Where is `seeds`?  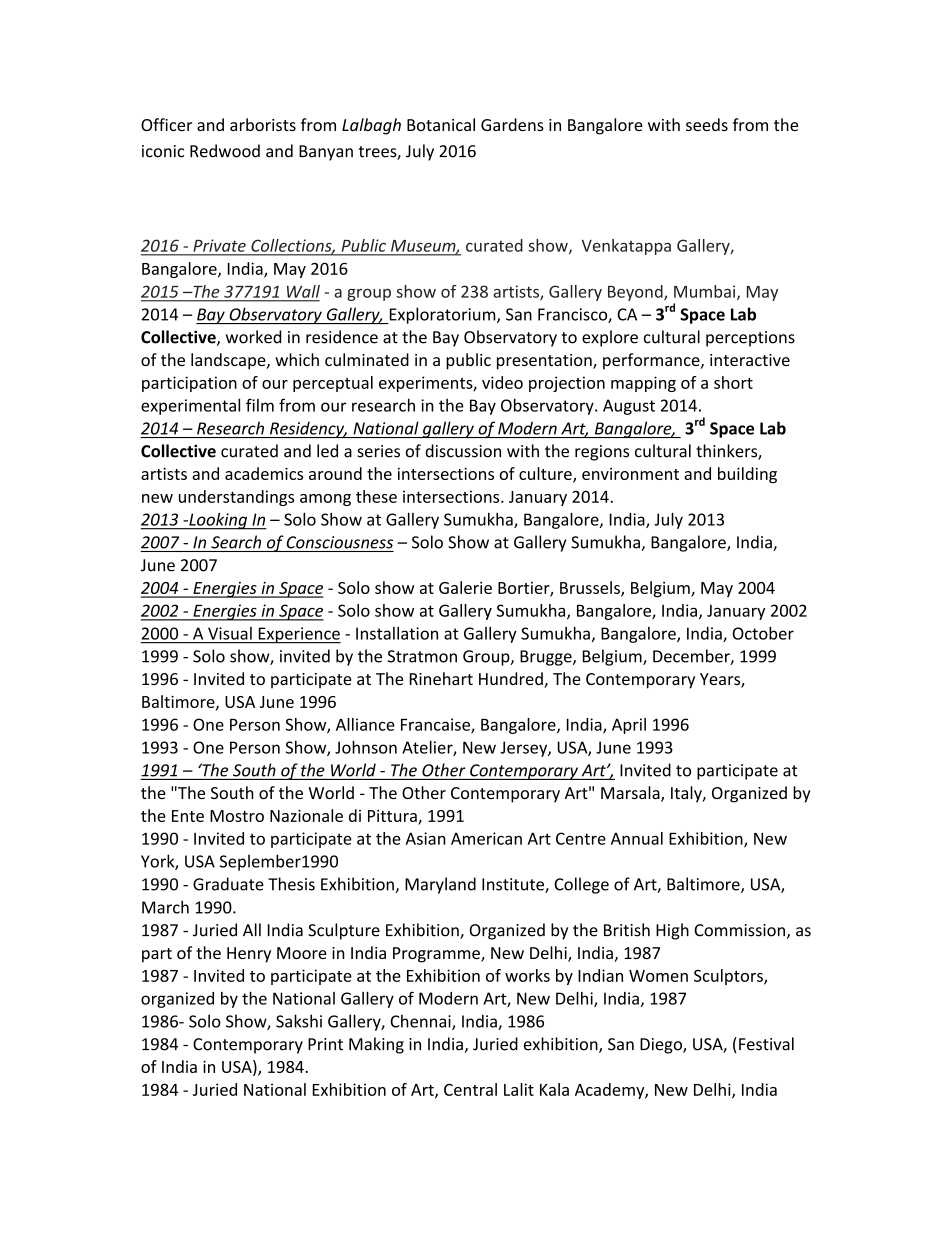 seeds is located at coordinates (707, 124).
